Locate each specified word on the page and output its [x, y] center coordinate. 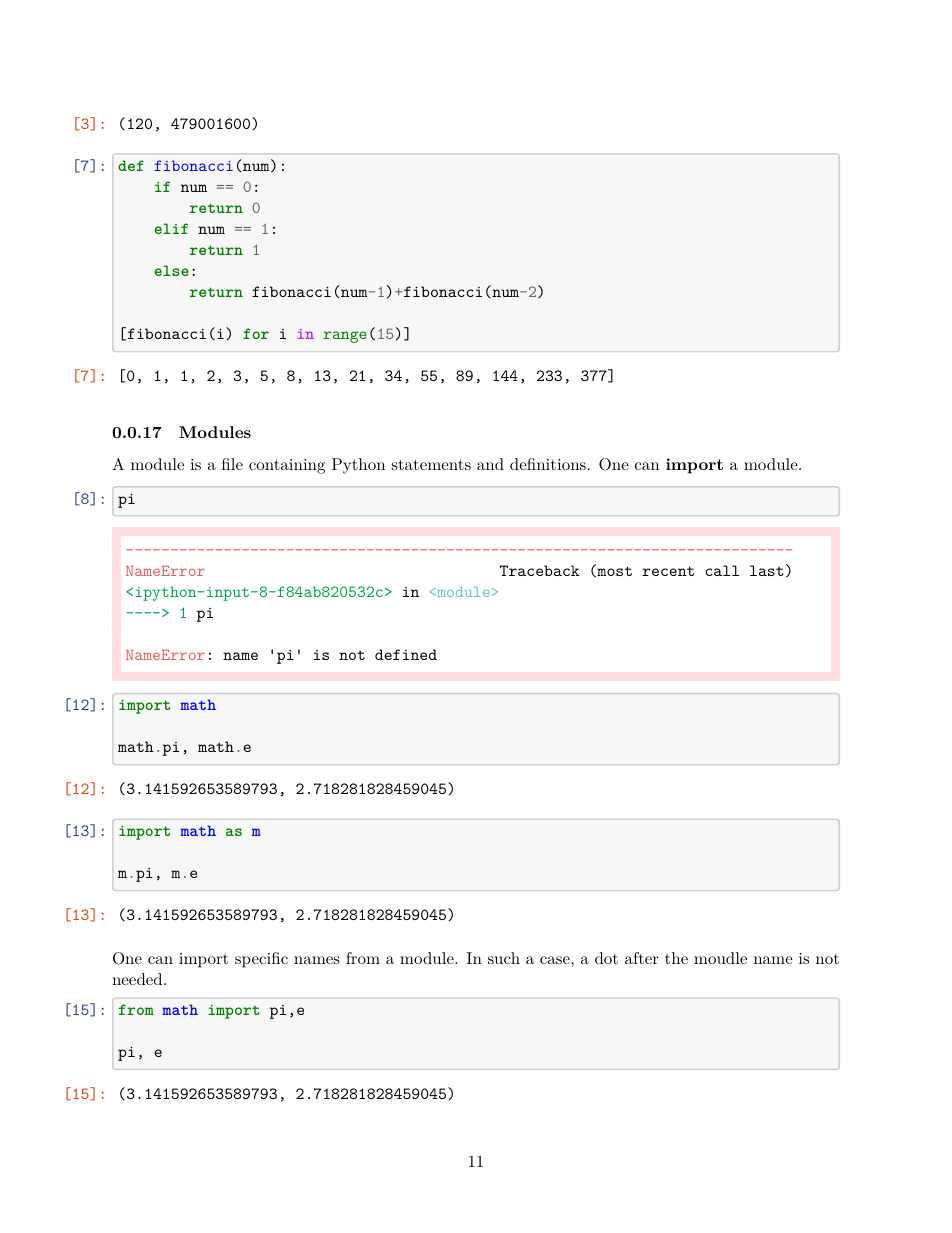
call [722, 570]
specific [261, 960]
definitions [548, 464]
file [232, 464]
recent [668, 571]
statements [431, 464]
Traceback [540, 570]
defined [406, 654]
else [171, 270]
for [256, 333]
